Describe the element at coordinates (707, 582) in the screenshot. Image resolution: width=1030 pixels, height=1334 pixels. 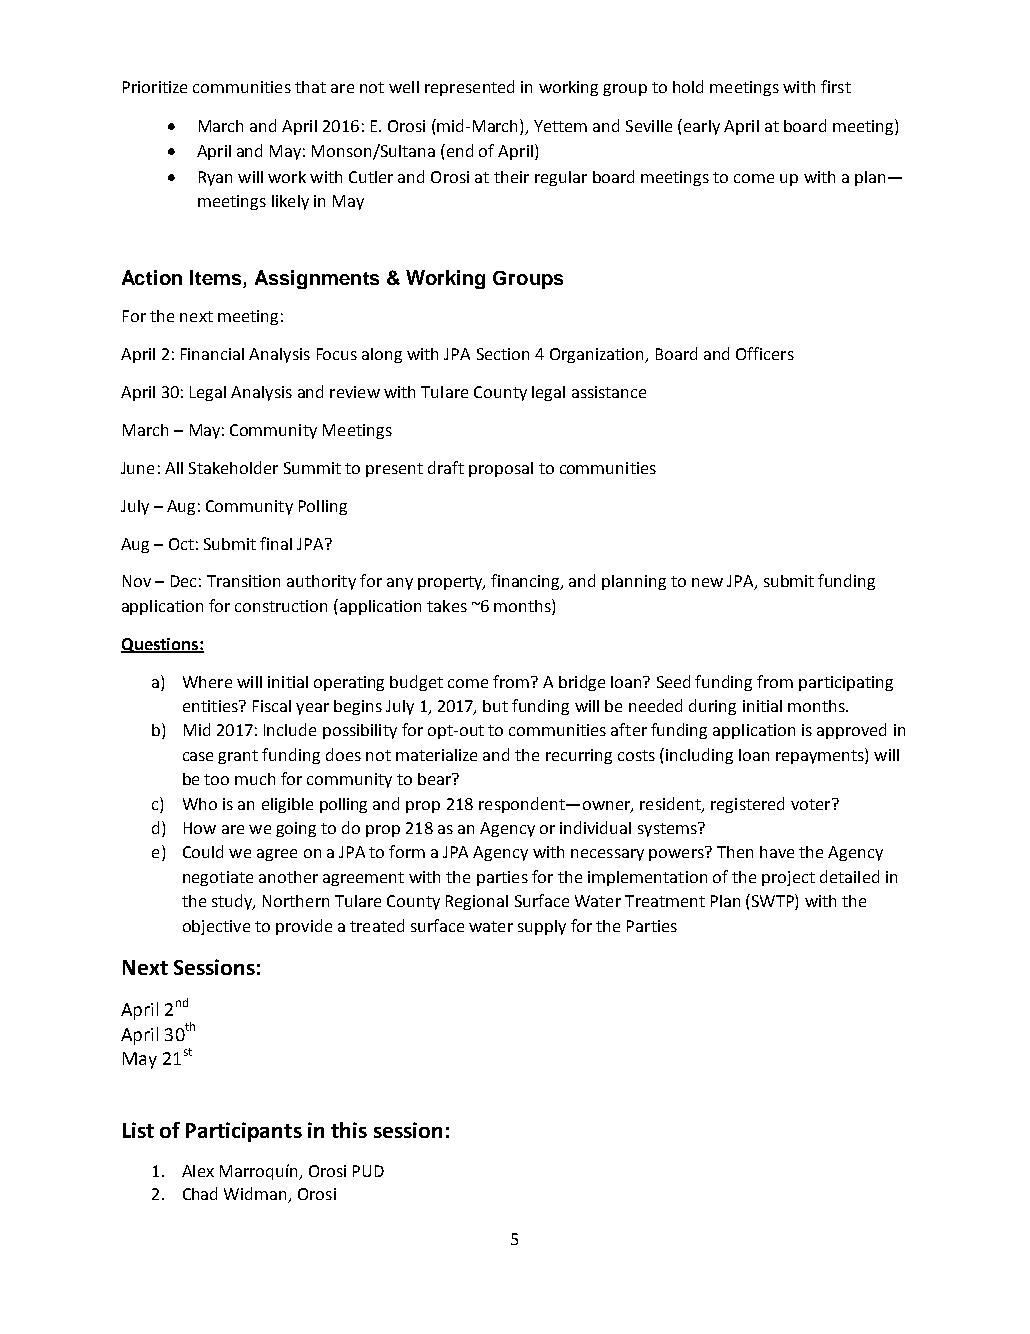
I see `new` at that location.
